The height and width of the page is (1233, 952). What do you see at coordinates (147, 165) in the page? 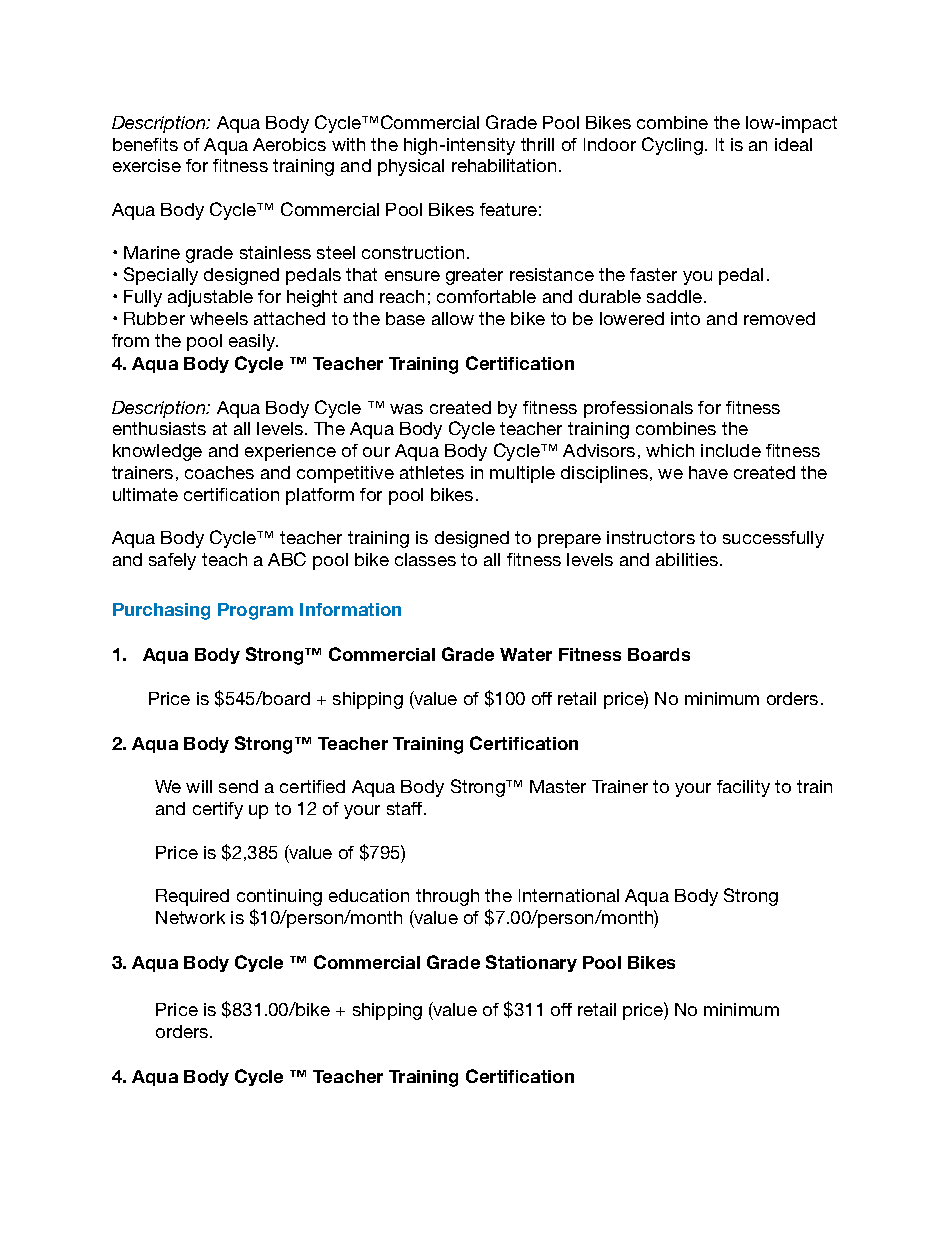
I see `exercise` at bounding box center [147, 165].
